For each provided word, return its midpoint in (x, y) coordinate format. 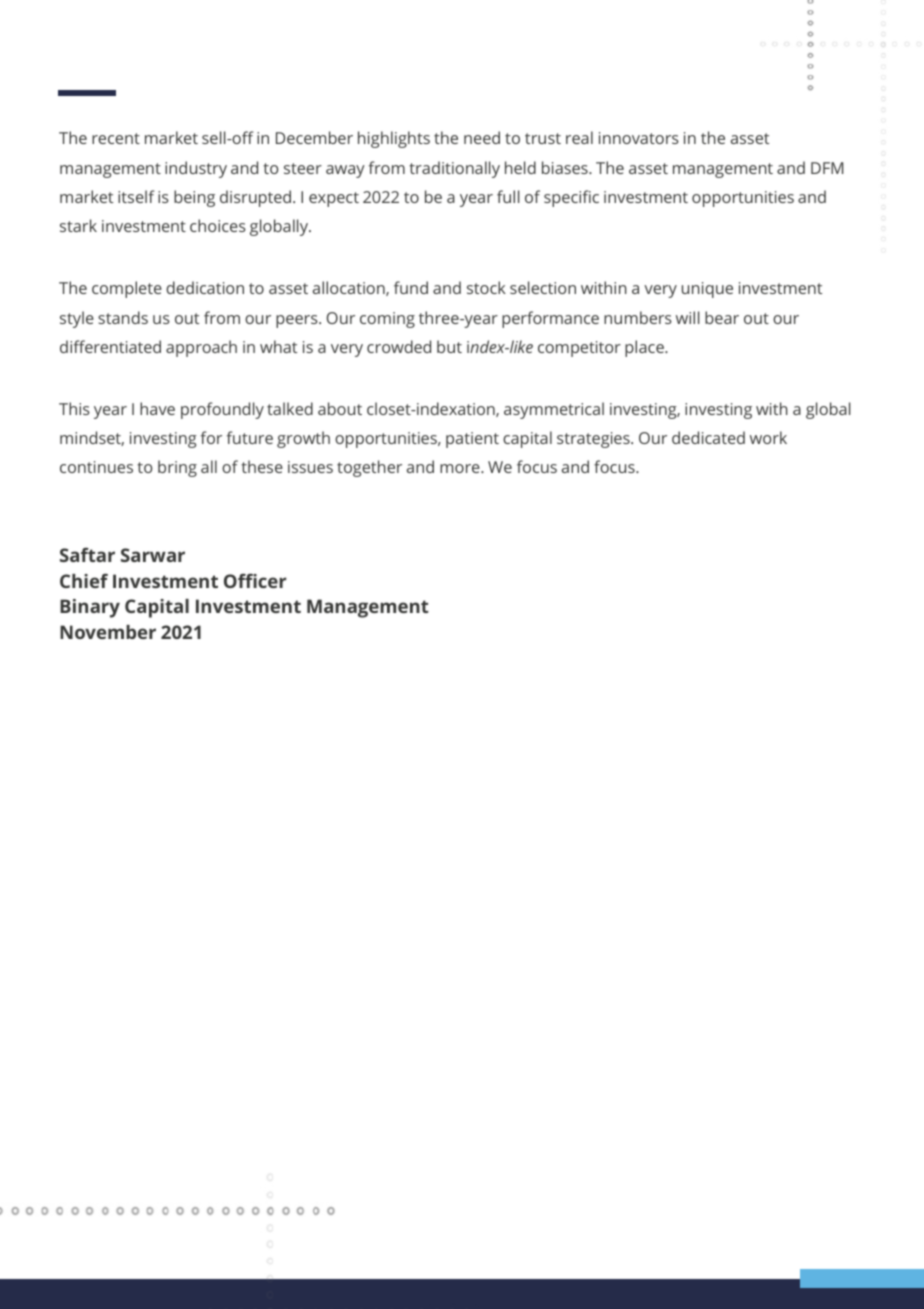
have (157, 408)
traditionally (454, 169)
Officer (255, 580)
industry (196, 169)
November (108, 632)
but (449, 346)
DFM (827, 168)
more (461, 468)
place (645, 348)
